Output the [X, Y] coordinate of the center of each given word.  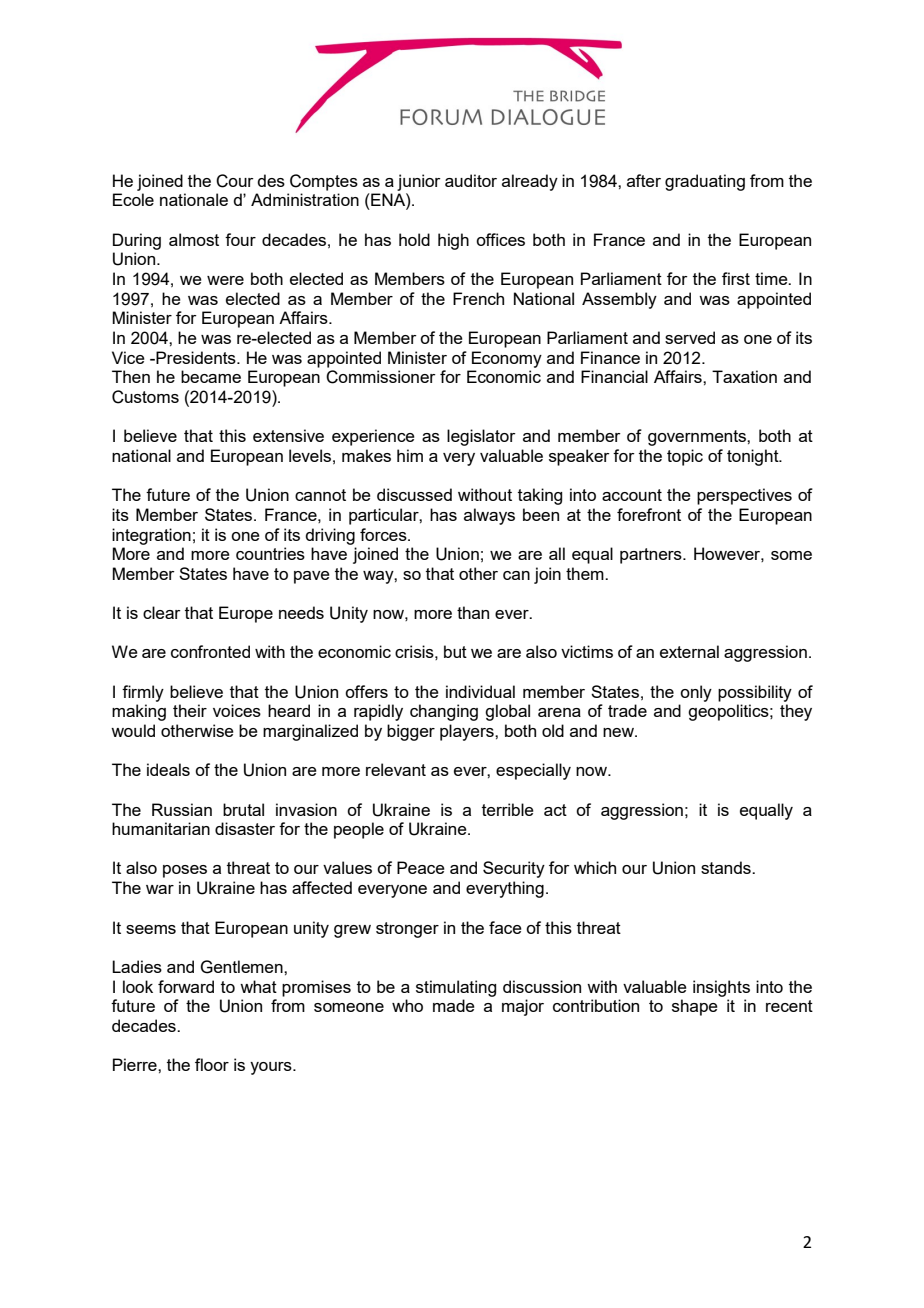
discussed [414, 494]
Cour [235, 181]
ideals [168, 769]
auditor [471, 180]
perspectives [744, 496]
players [468, 732]
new [620, 732]
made [454, 1005]
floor [212, 1064]
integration [151, 536]
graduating [705, 182]
